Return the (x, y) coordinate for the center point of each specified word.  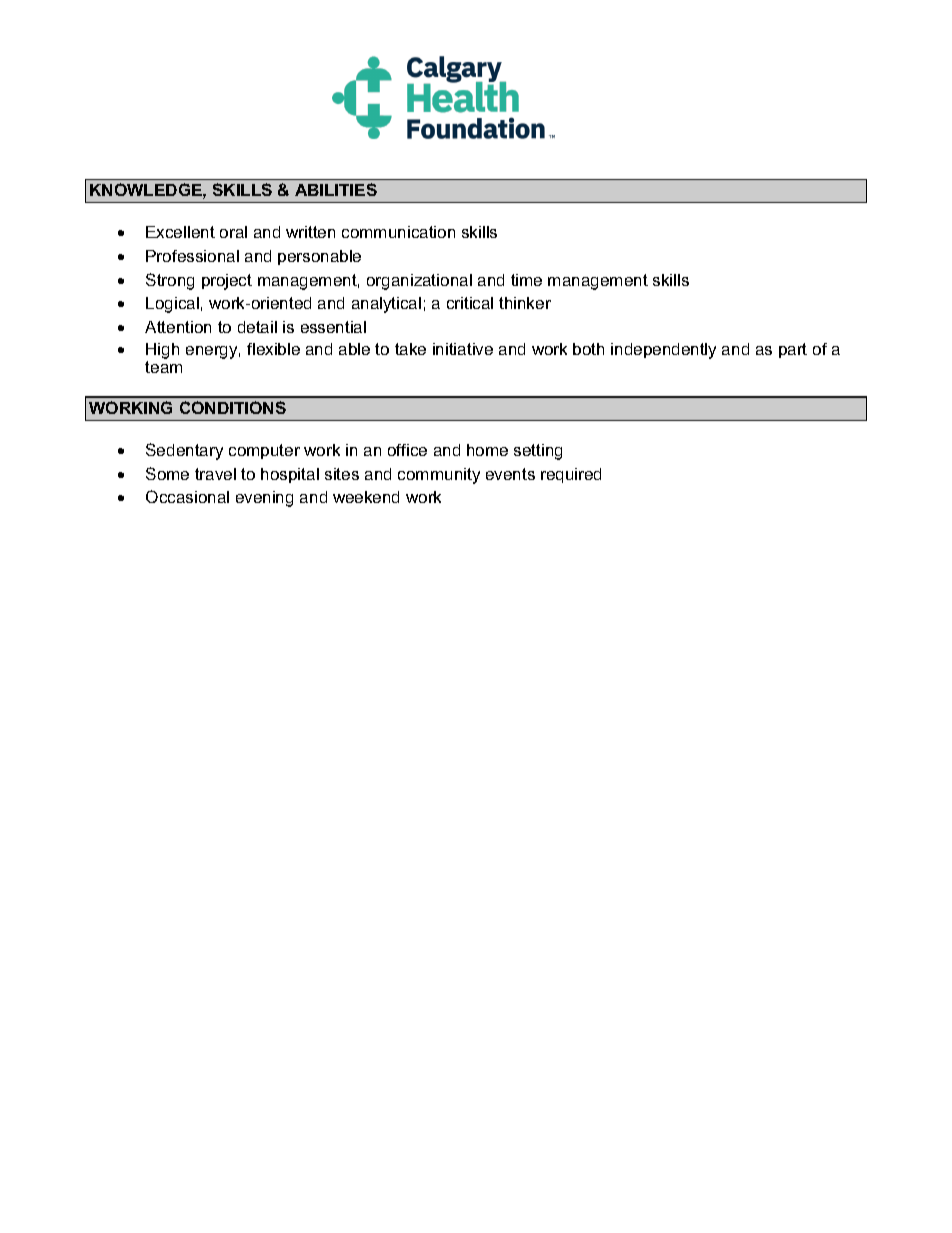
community (439, 476)
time (526, 280)
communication (398, 232)
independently (663, 351)
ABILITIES (336, 189)
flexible (273, 349)
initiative (463, 349)
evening (264, 499)
